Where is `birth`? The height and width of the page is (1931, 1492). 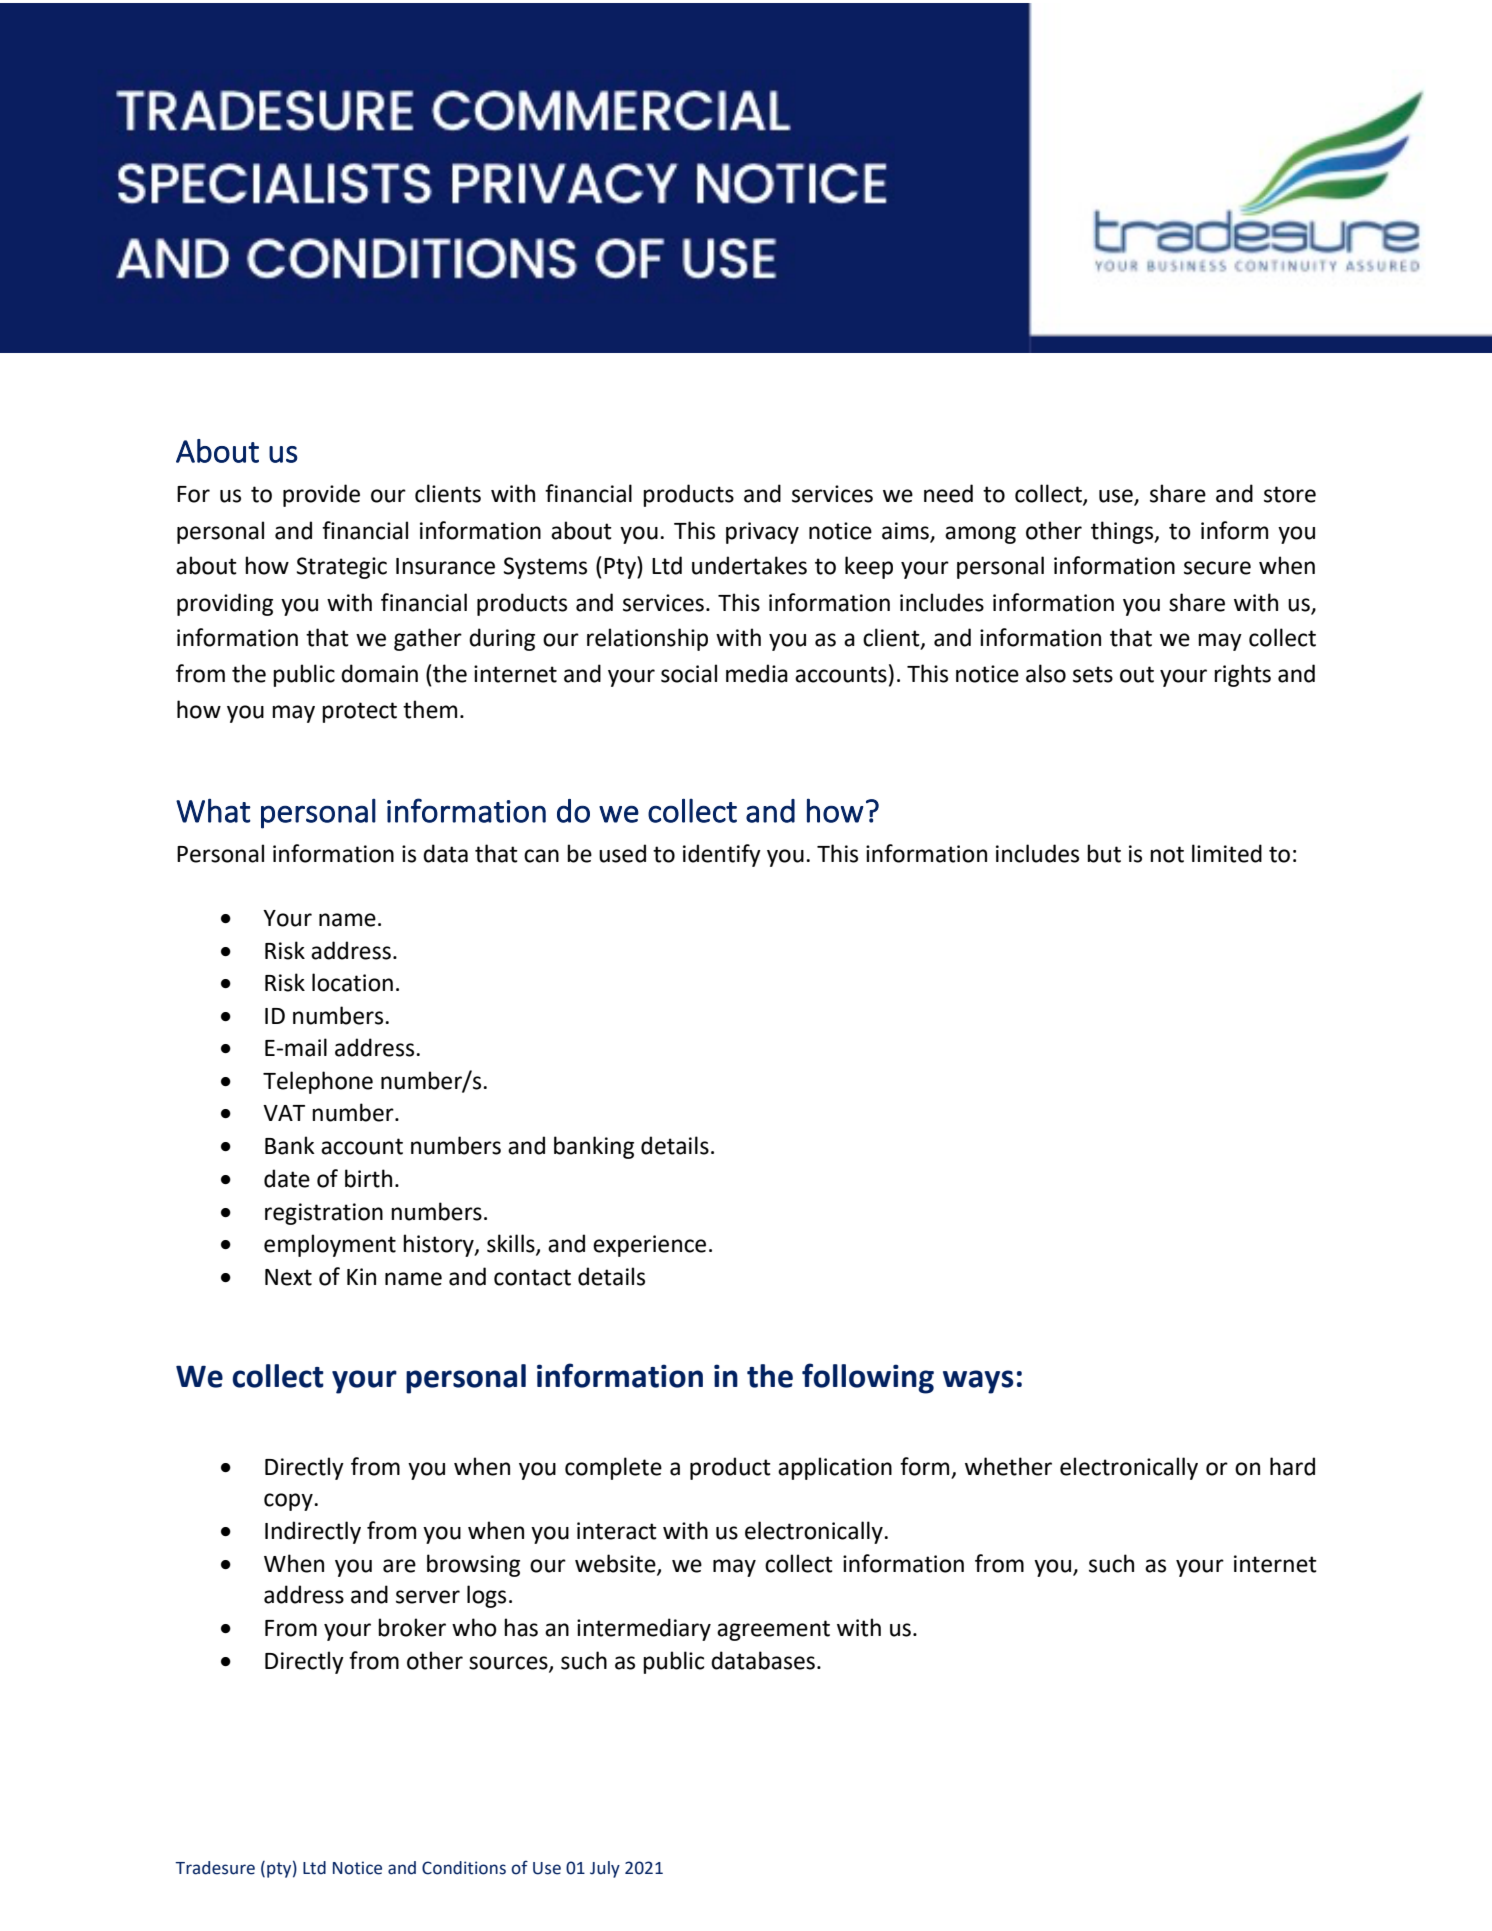 birth is located at coordinates (368, 1178).
